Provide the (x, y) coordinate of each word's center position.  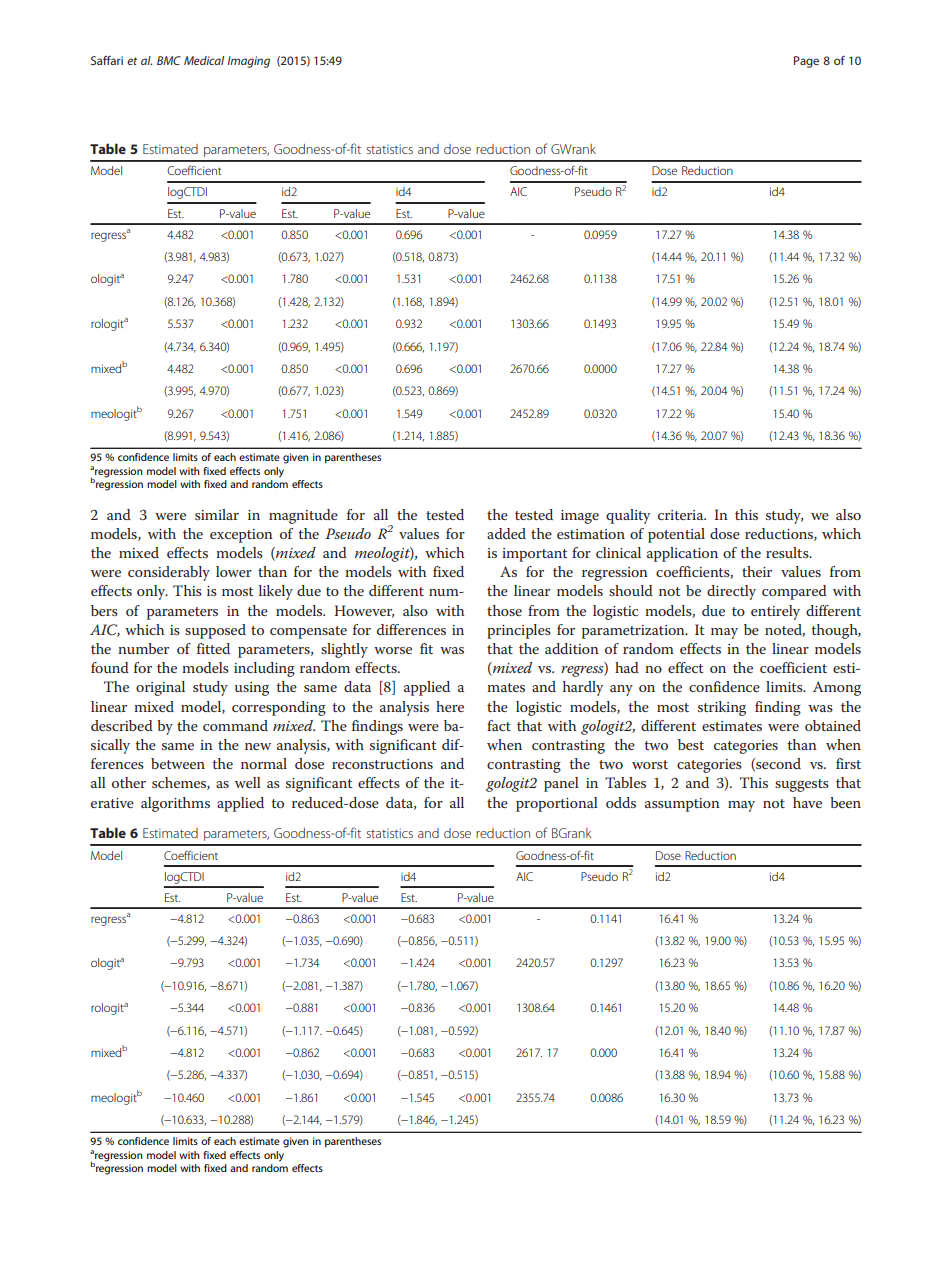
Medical (204, 60)
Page (806, 62)
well (248, 782)
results (788, 552)
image (580, 517)
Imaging (248, 62)
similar (217, 514)
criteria (682, 515)
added (506, 533)
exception (241, 536)
